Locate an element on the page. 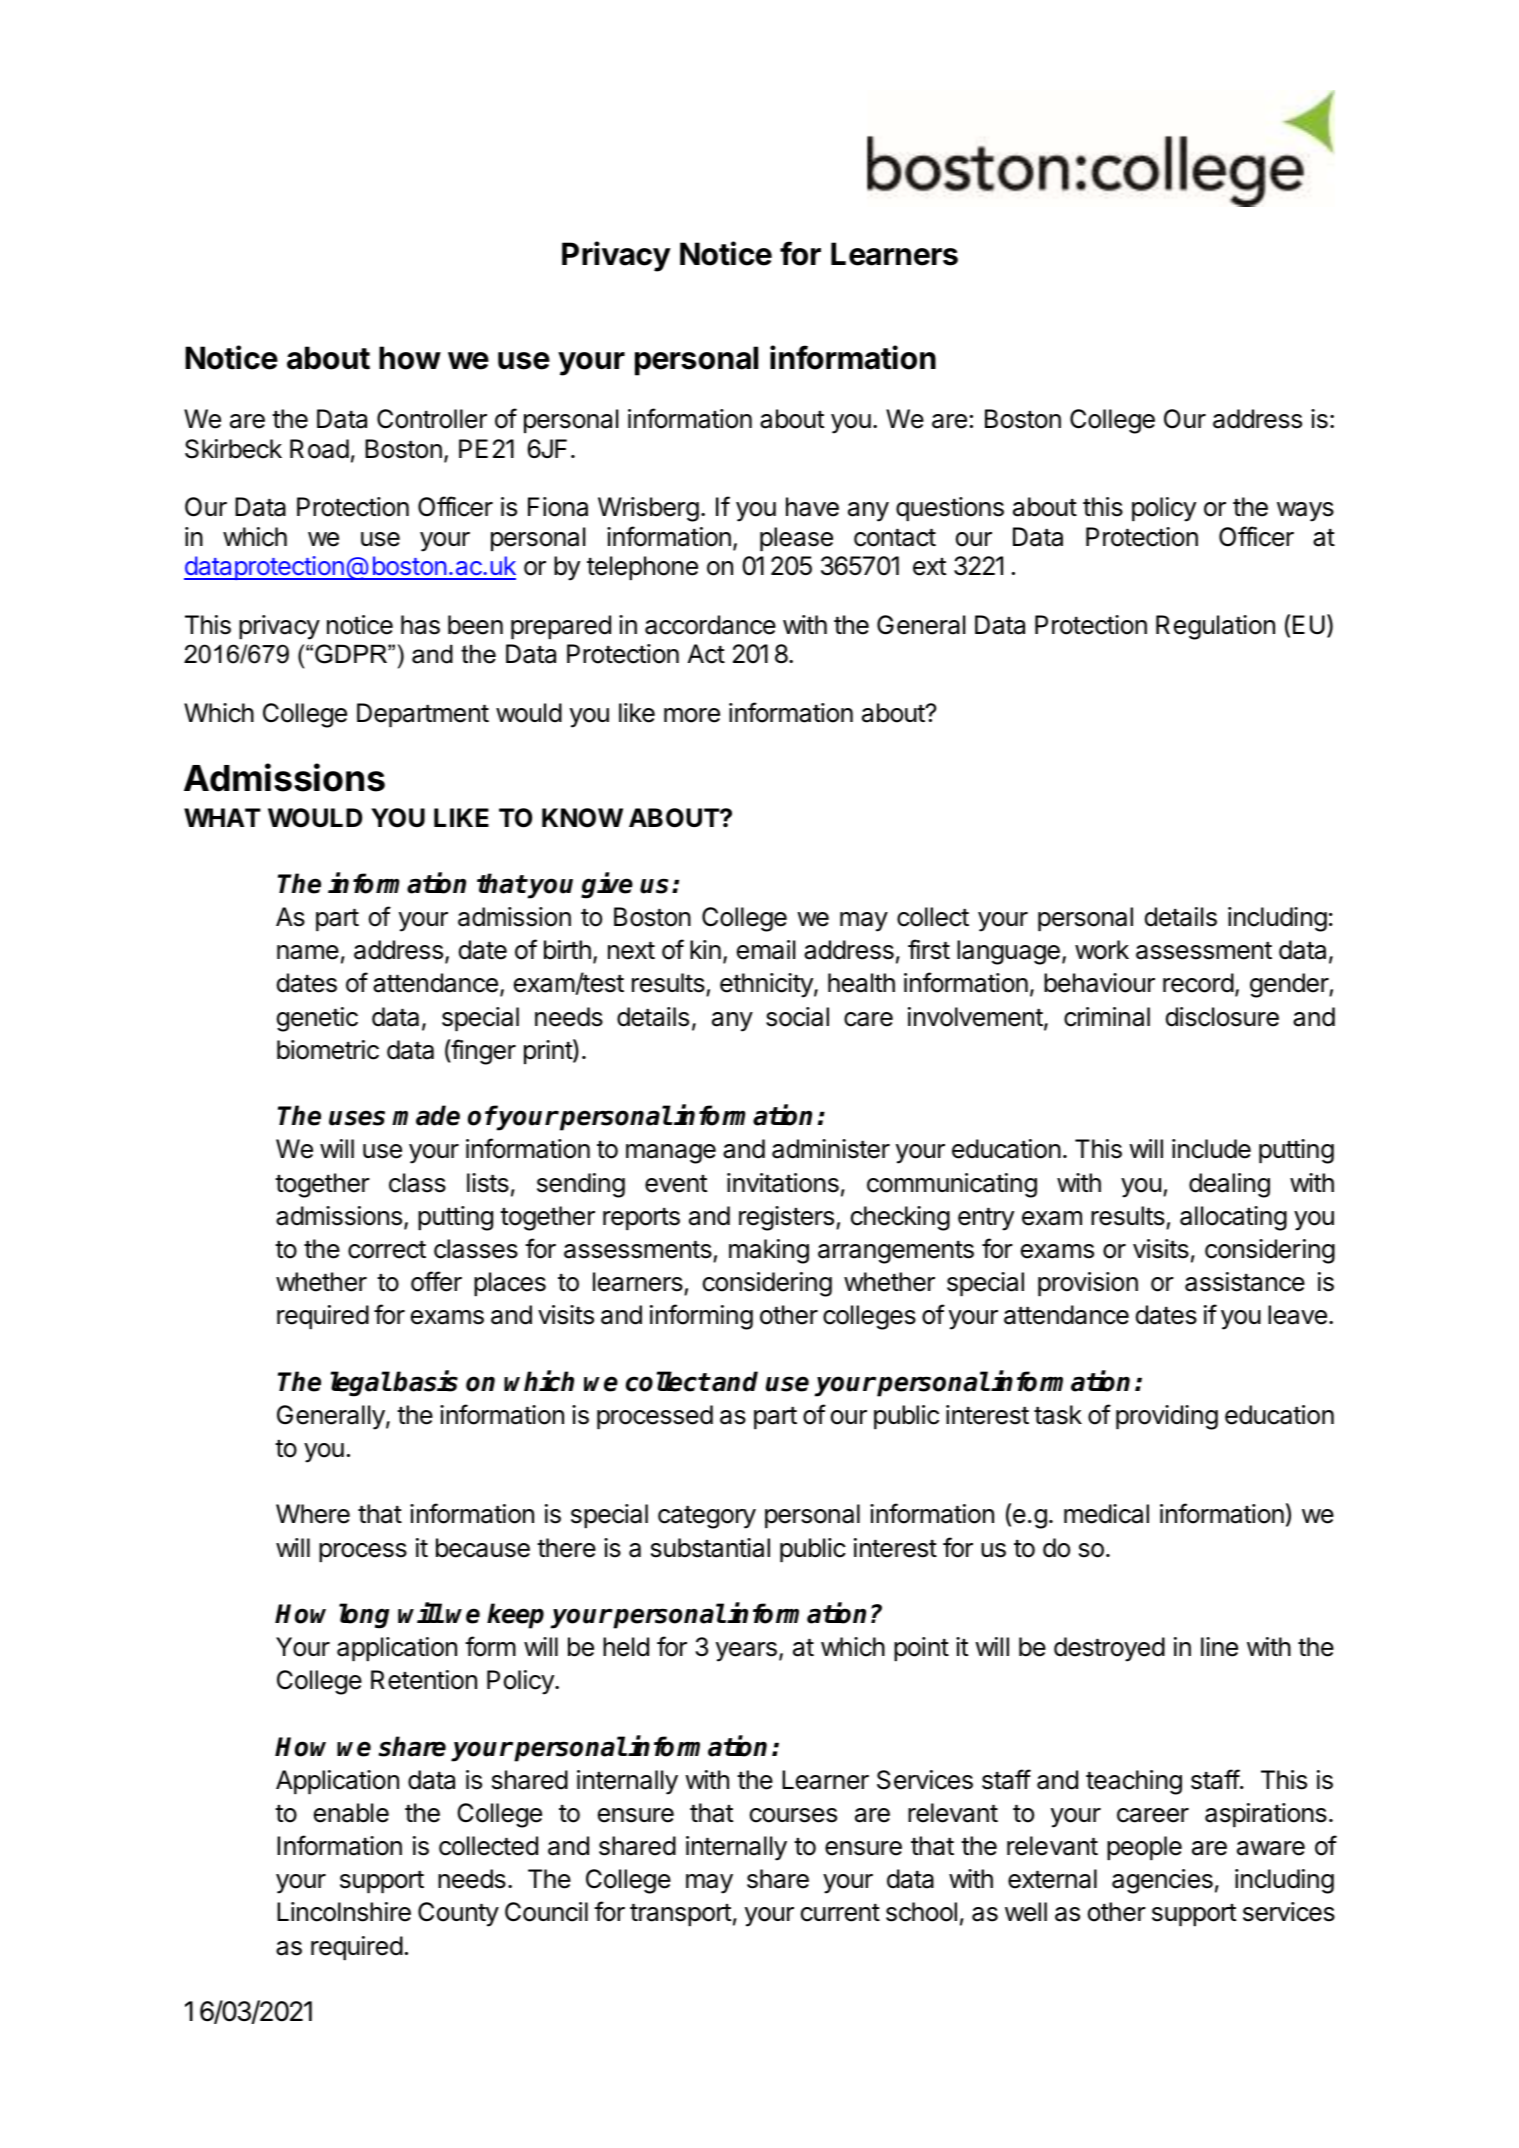  record is located at coordinates (1198, 983).
